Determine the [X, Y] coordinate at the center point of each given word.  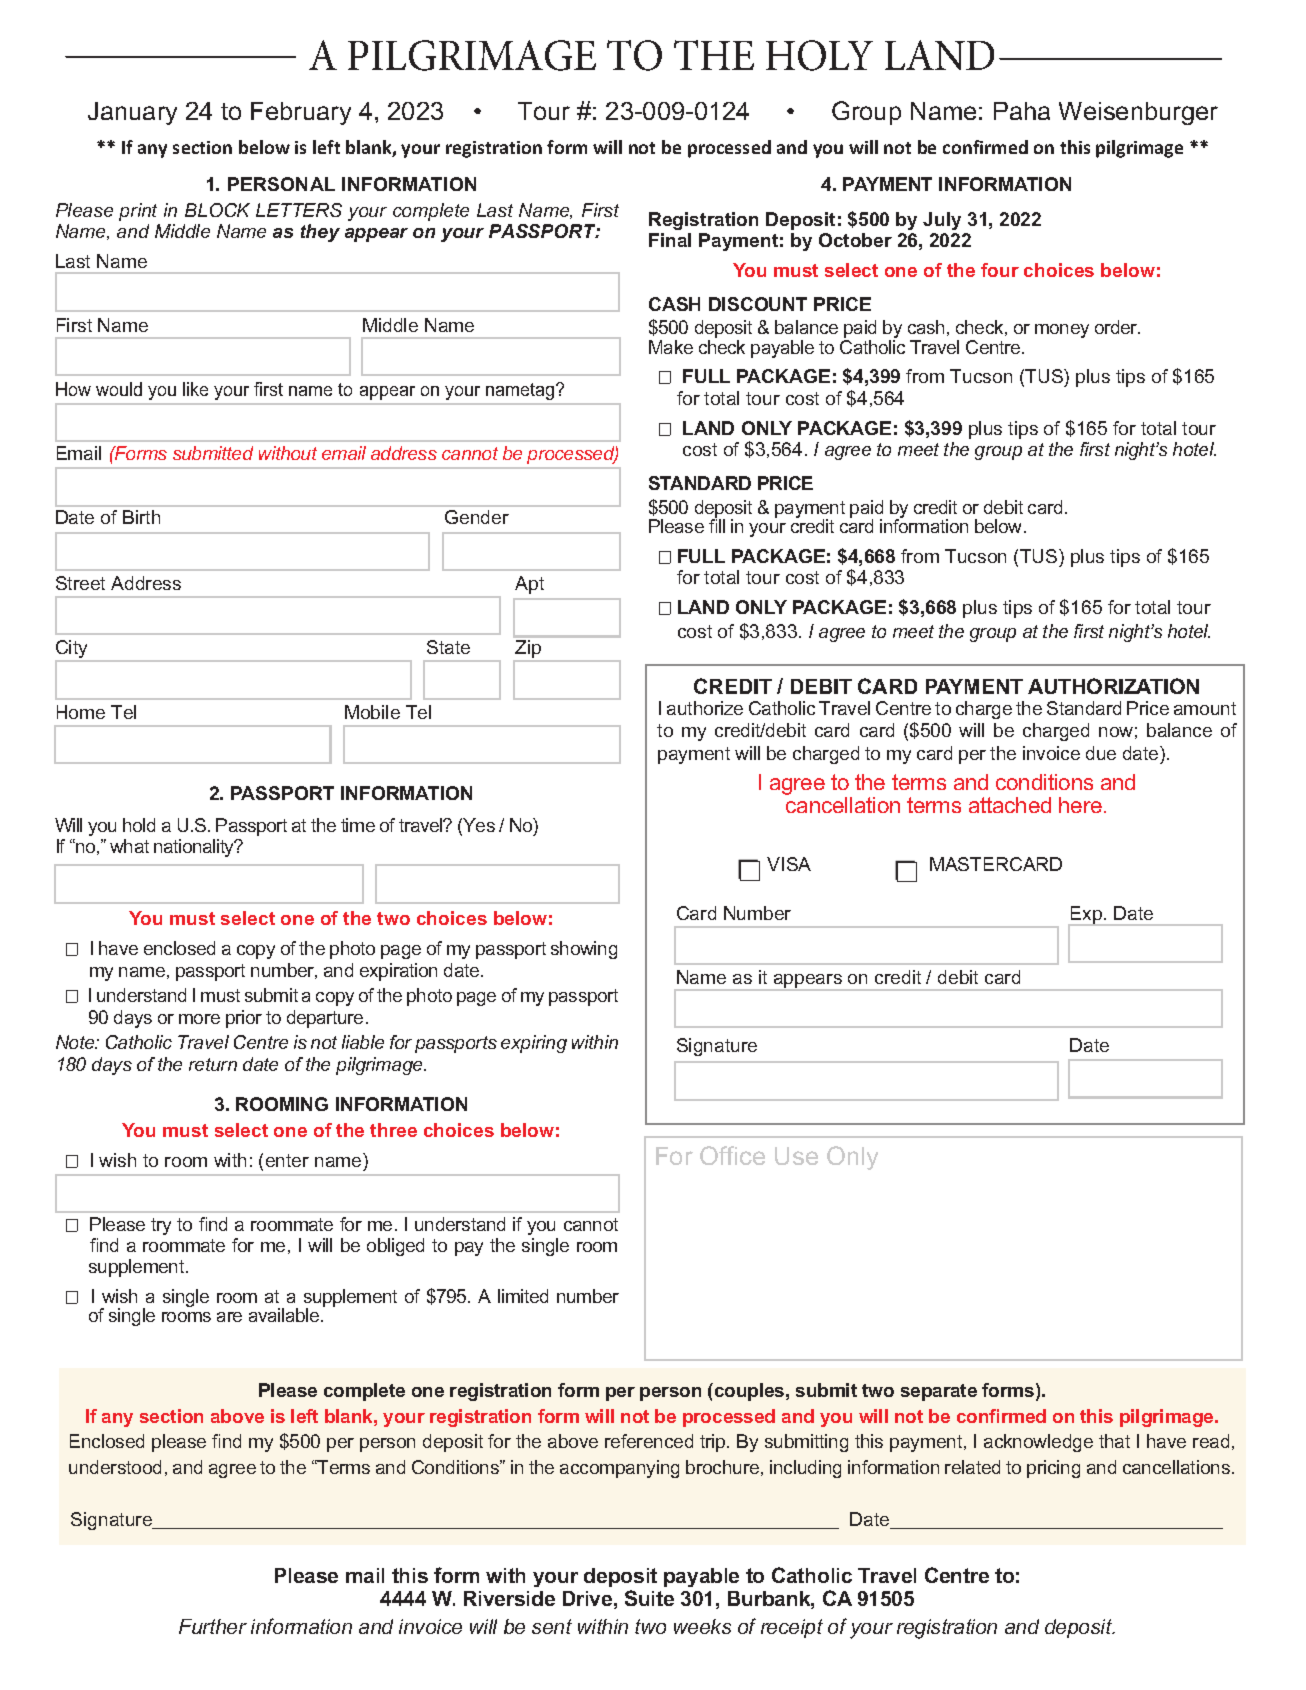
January [132, 113]
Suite [649, 1598]
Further [213, 1626]
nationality [195, 848]
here [1080, 805]
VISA [789, 864]
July [942, 221]
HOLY [819, 55]
